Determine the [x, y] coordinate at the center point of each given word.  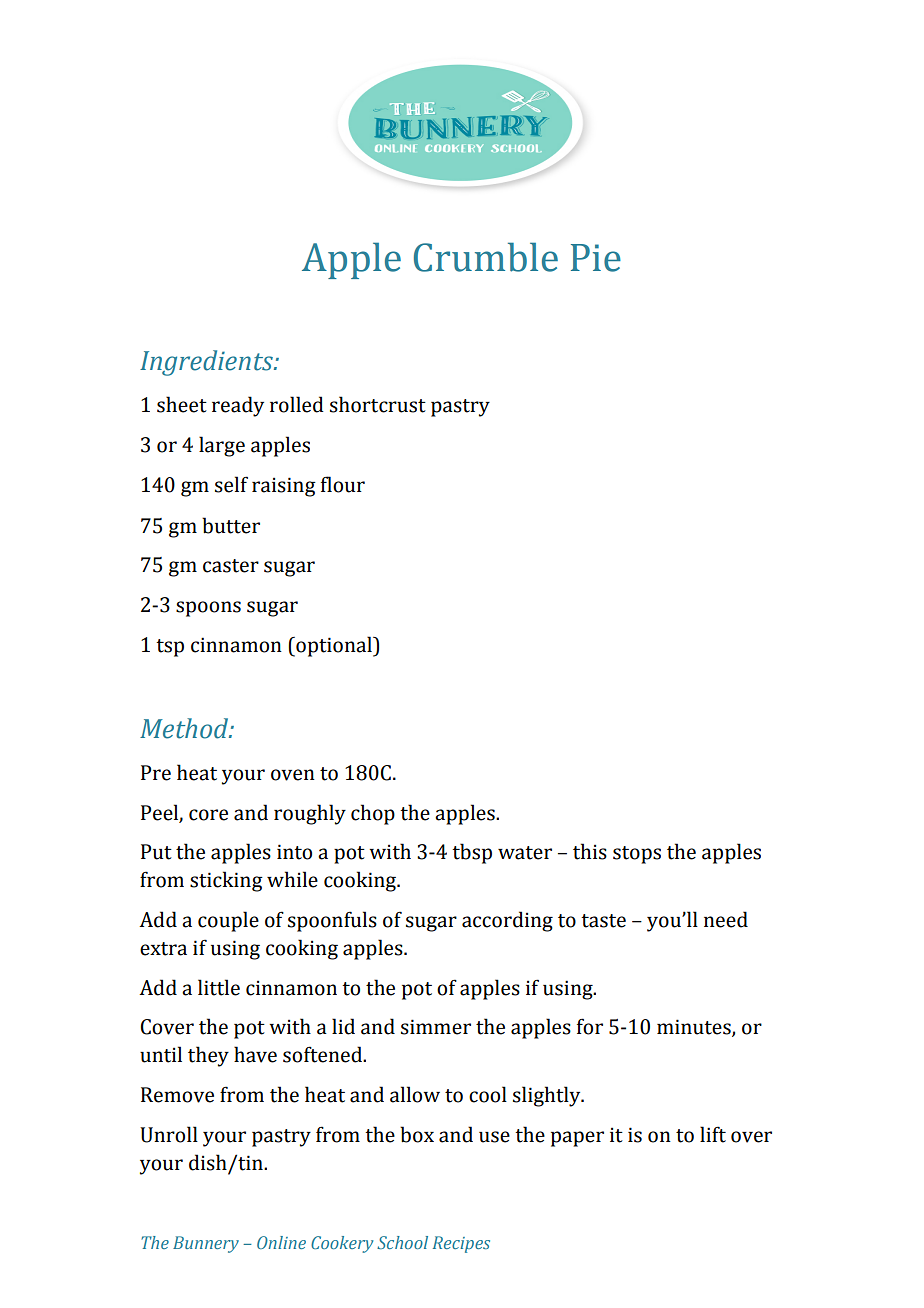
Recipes [461, 1244]
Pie [596, 258]
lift [713, 1134]
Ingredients [207, 363]
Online [281, 1242]
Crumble [486, 257]
